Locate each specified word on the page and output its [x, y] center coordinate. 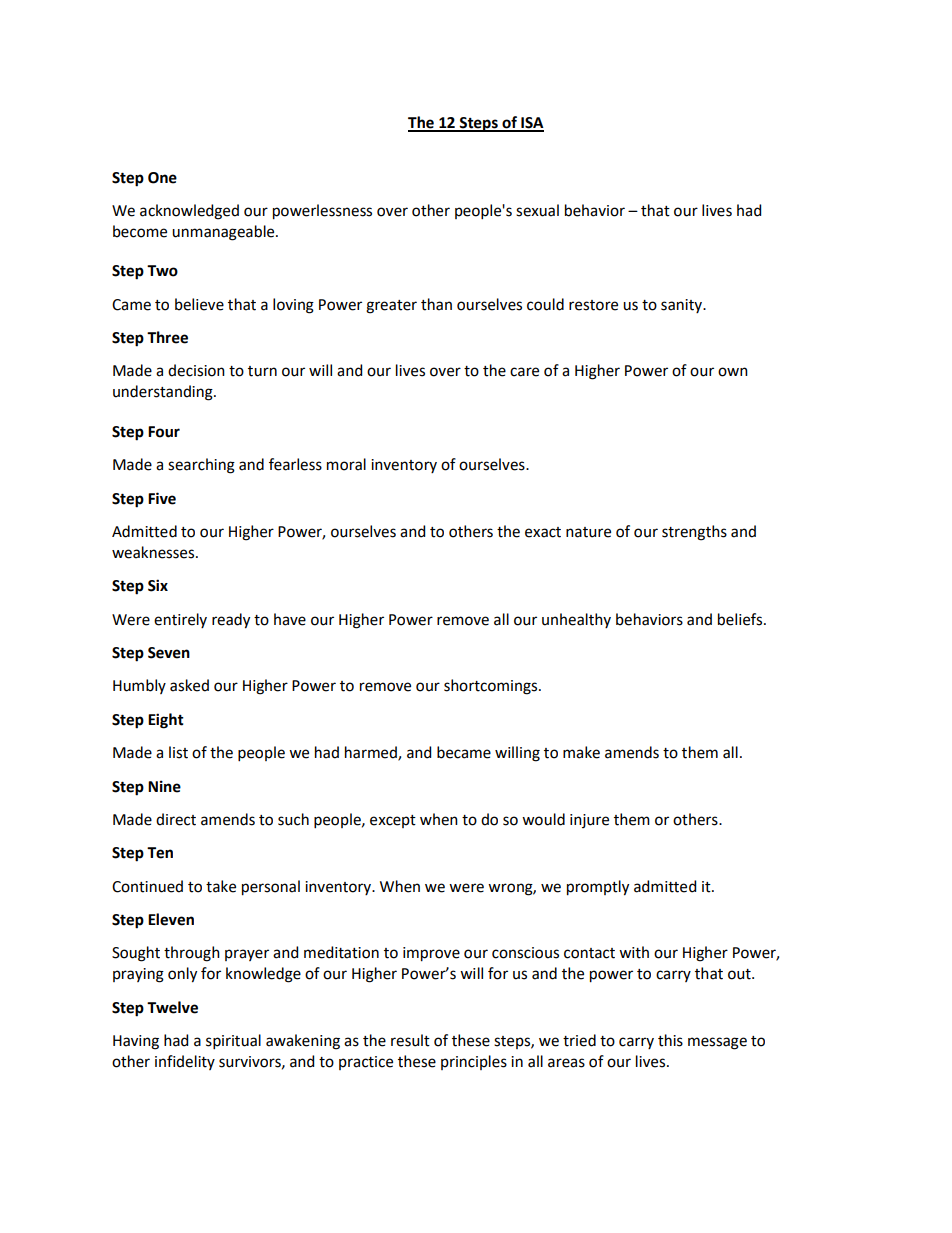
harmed [372, 753]
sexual [537, 210]
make [581, 752]
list [178, 752]
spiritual [233, 1041]
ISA [531, 124]
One [162, 178]
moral [346, 464]
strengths [694, 533]
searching [201, 466]
